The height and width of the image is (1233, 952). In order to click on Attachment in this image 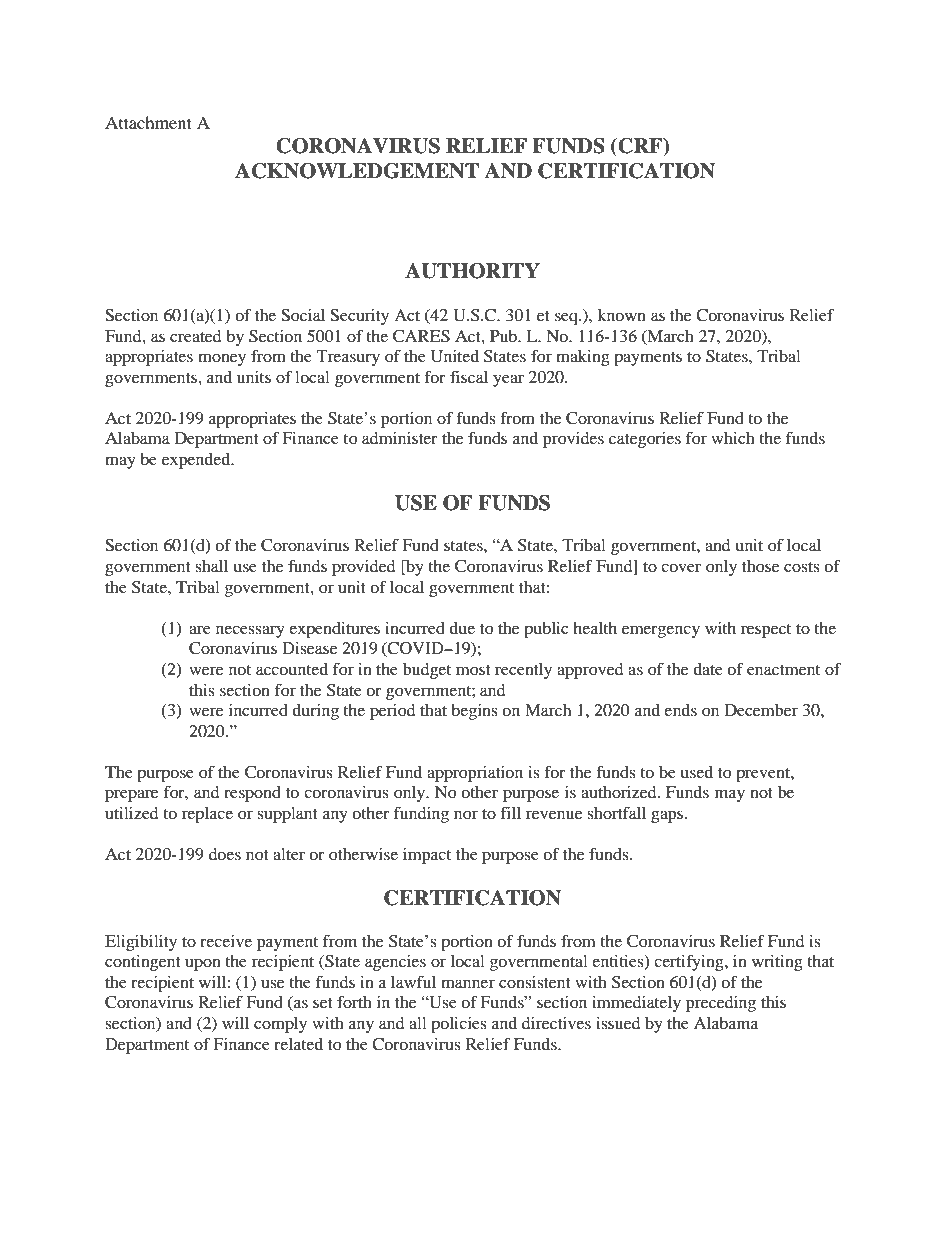, I will do `click(148, 122)`.
